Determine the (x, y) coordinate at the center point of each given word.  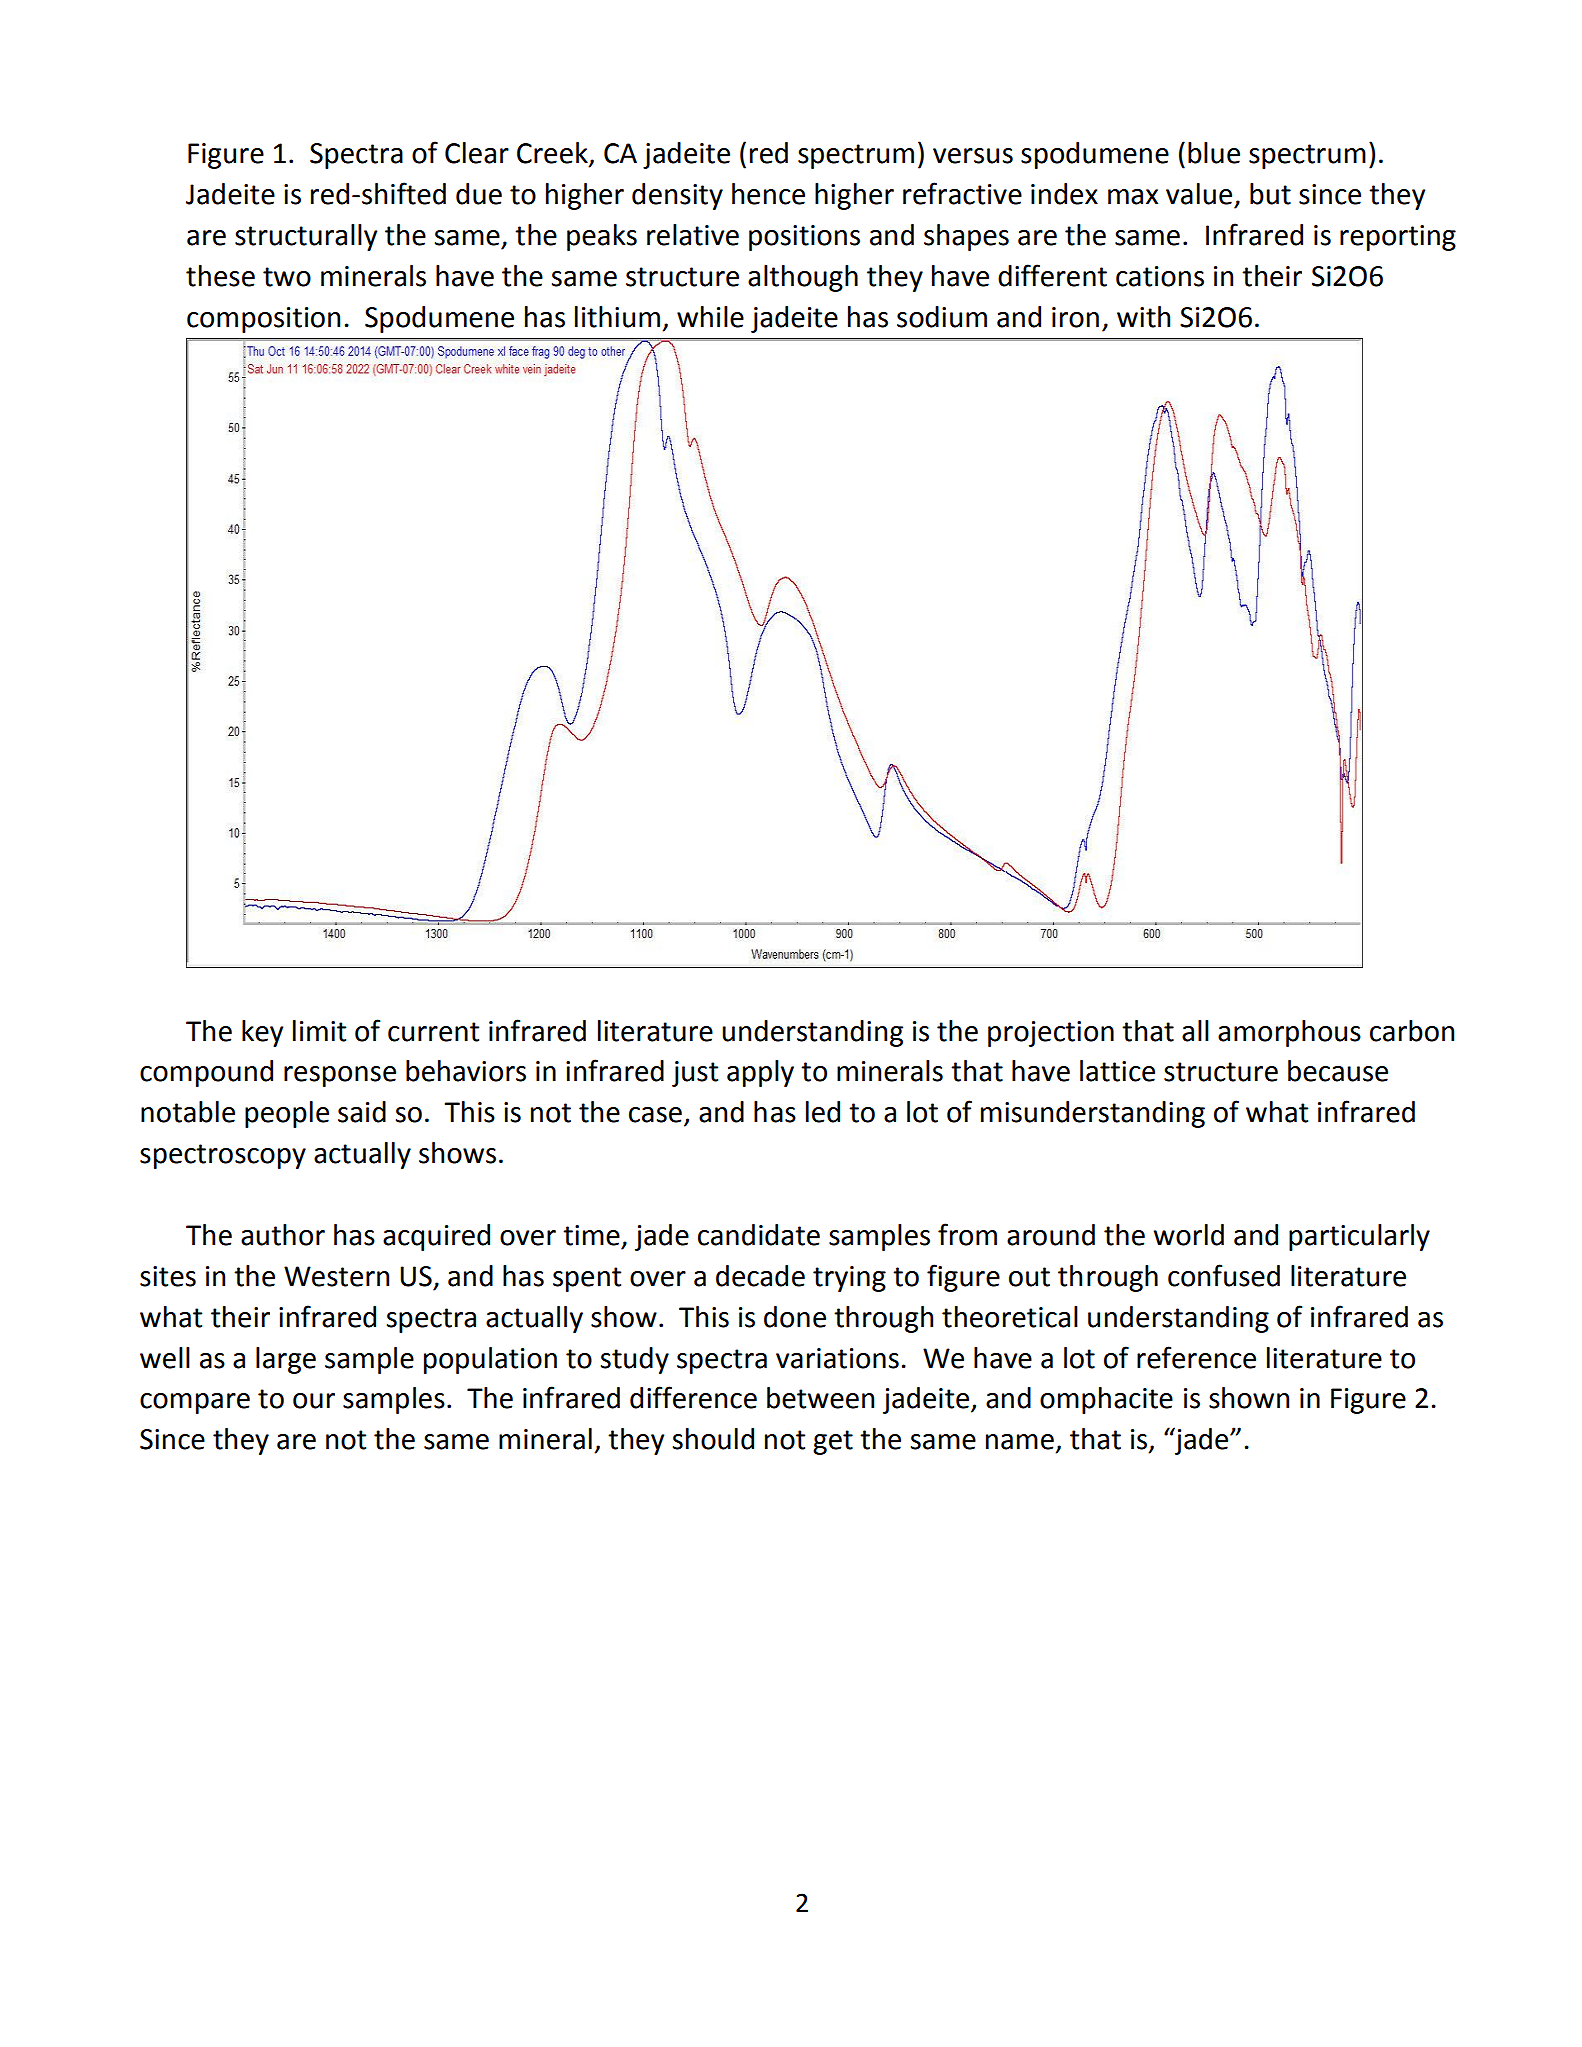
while (710, 317)
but (1270, 194)
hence (768, 194)
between (820, 1398)
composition (263, 320)
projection (1051, 1034)
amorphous (1289, 1033)
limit (319, 1031)
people (287, 1114)
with (1143, 317)
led (823, 1112)
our (314, 1401)
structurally (306, 237)
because (1338, 1071)
